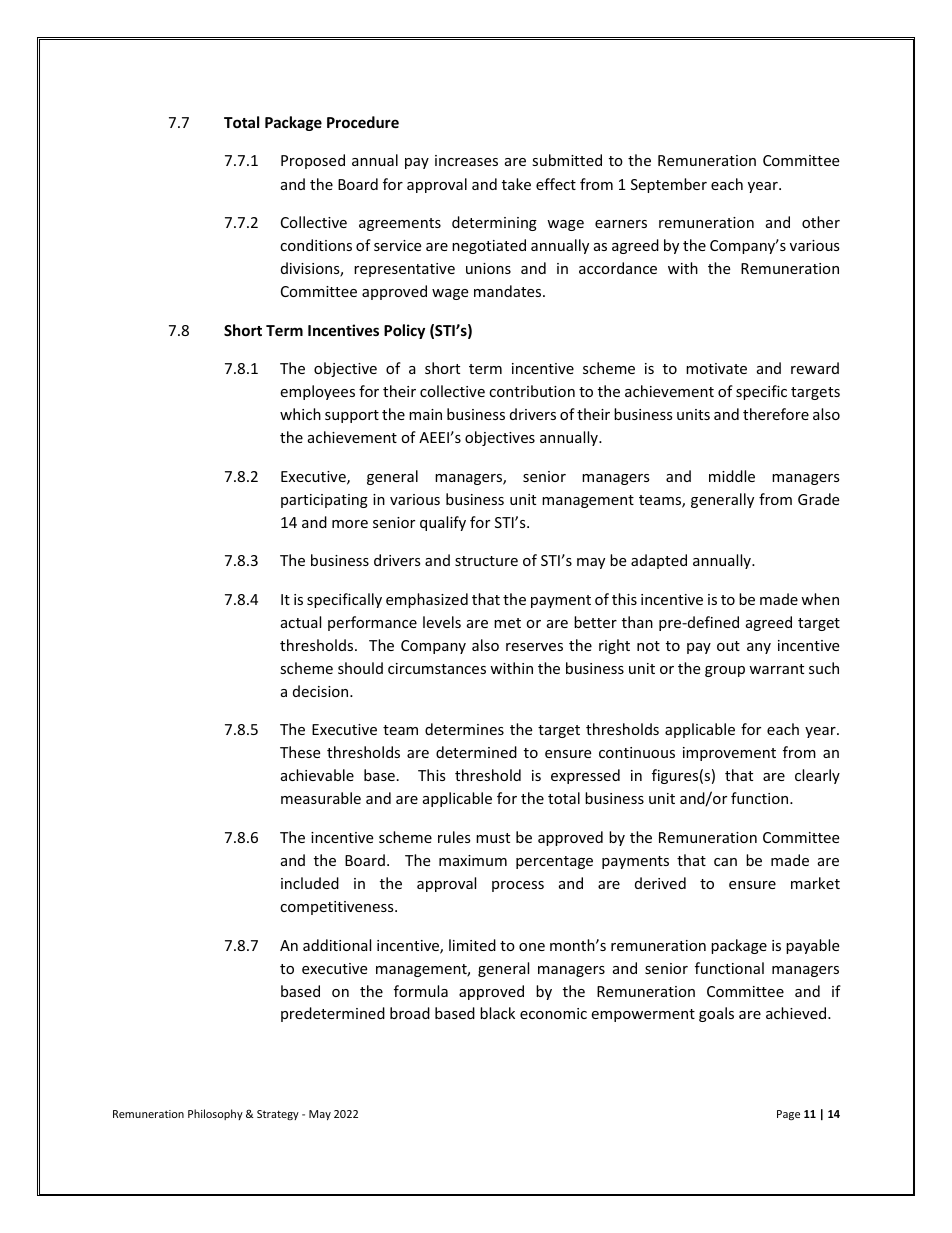 The width and height of the page is (952, 1233). Describe the element at coordinates (497, 1013) in the page. I see `black` at that location.
